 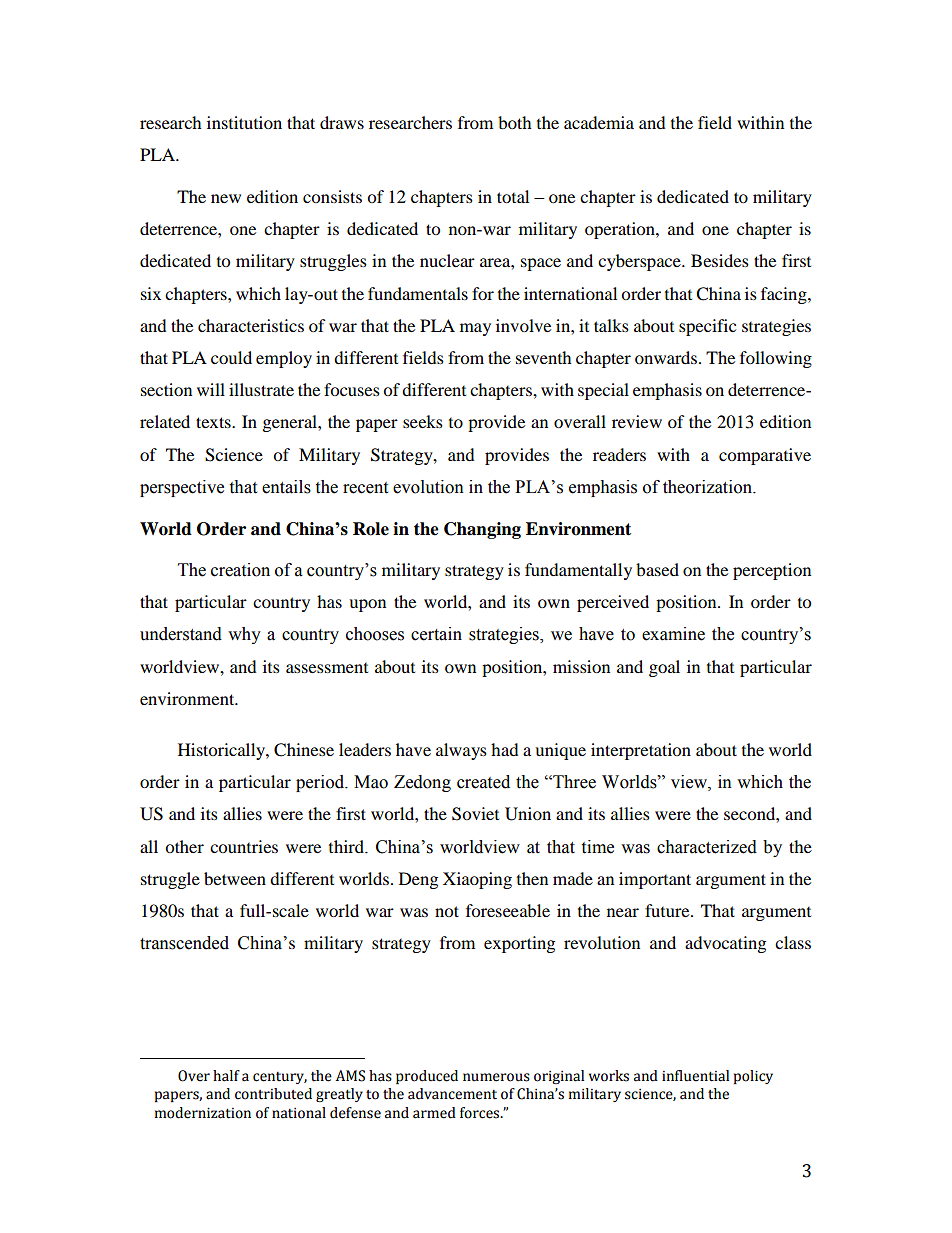 I want to click on half, so click(x=226, y=1076).
